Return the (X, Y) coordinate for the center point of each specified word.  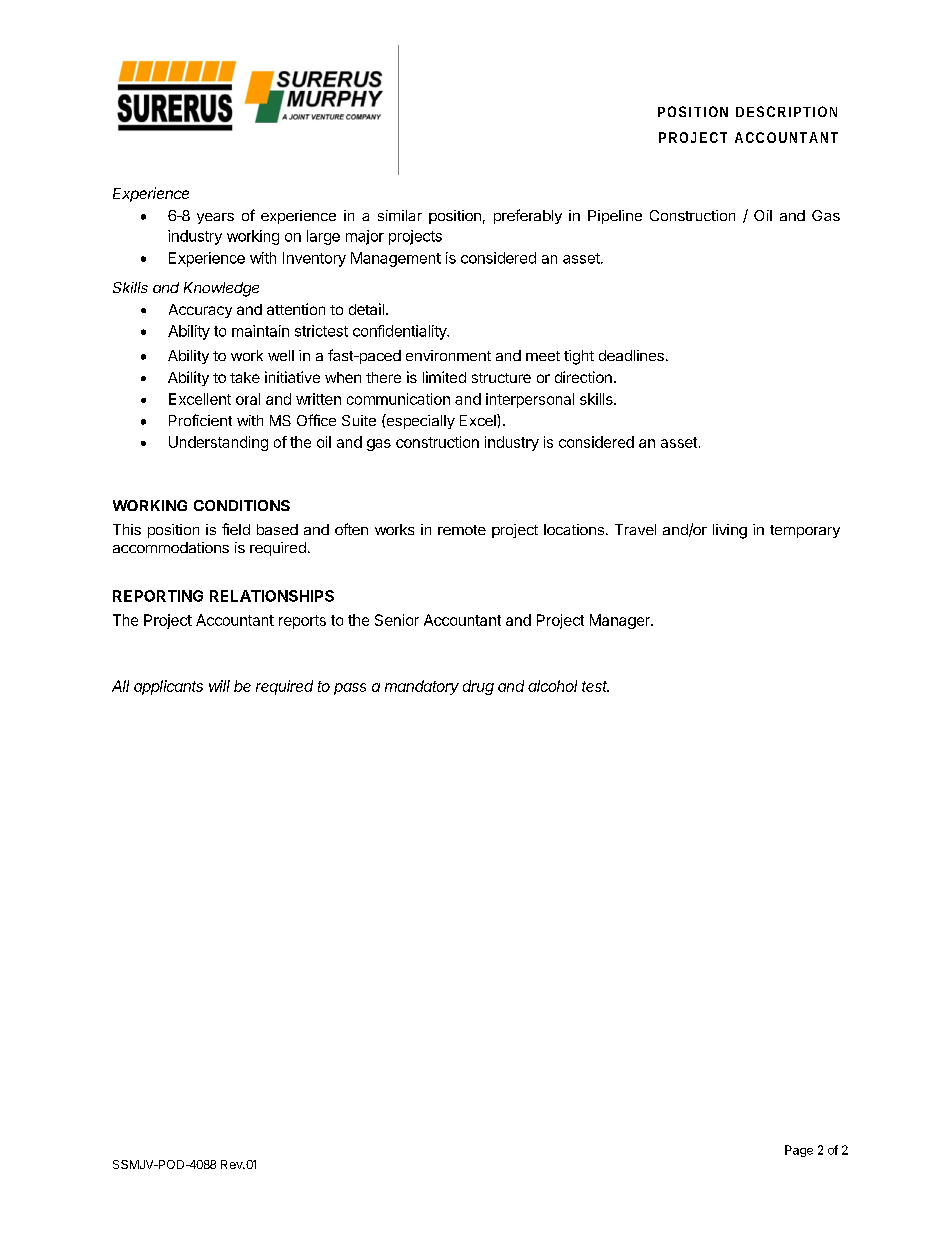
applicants (168, 687)
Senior (397, 620)
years (215, 218)
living (730, 531)
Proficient (200, 420)
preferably (528, 216)
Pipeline (615, 217)
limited (444, 377)
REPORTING (158, 596)
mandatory (422, 687)
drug (478, 687)
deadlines (631, 355)
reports (302, 622)
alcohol (552, 686)
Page (799, 1151)
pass (350, 689)
